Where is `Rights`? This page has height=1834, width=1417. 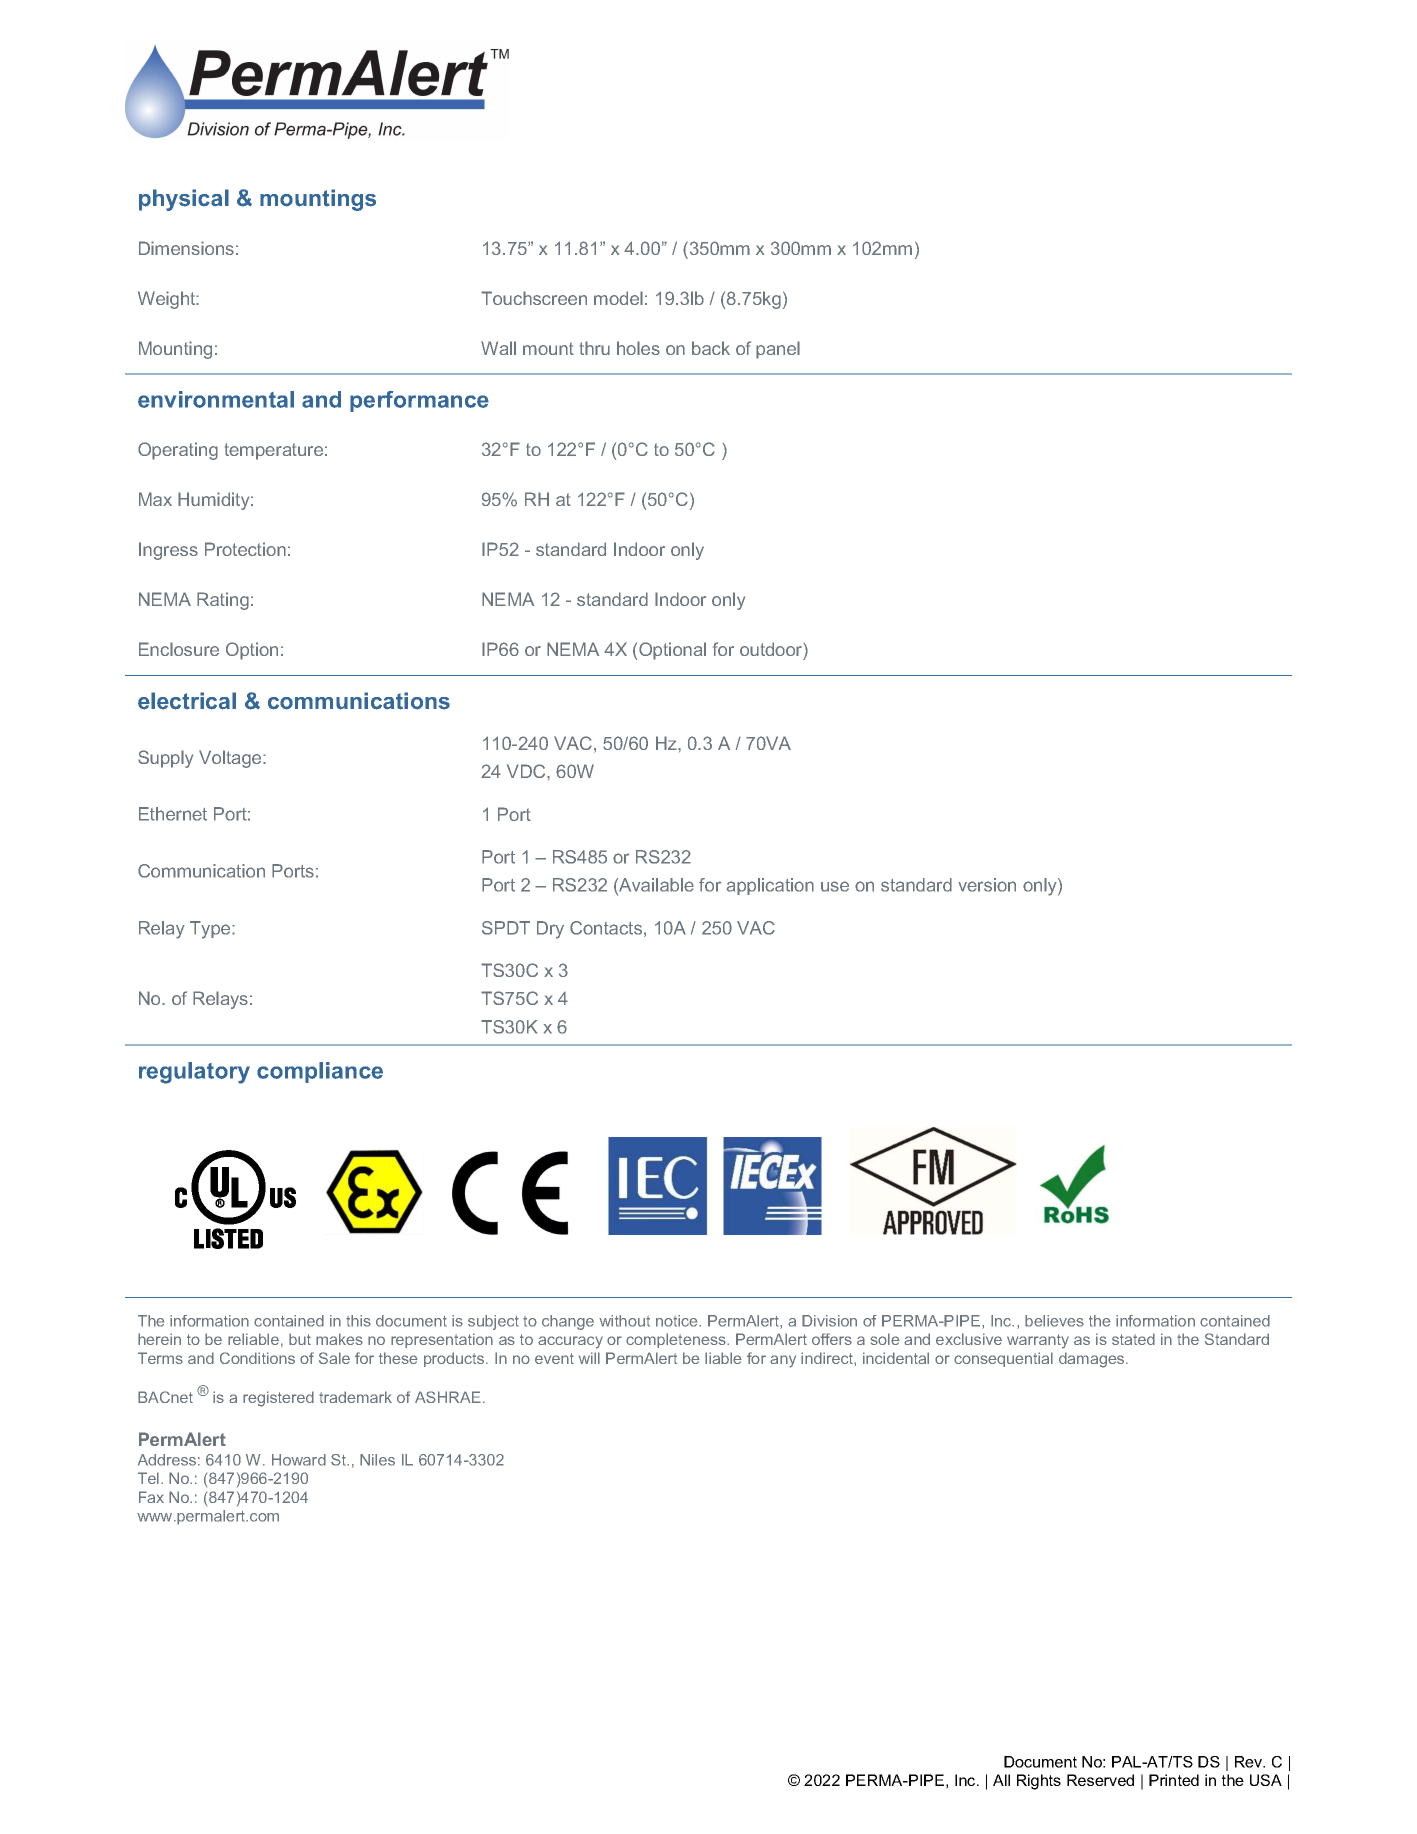 Rights is located at coordinates (1039, 1782).
